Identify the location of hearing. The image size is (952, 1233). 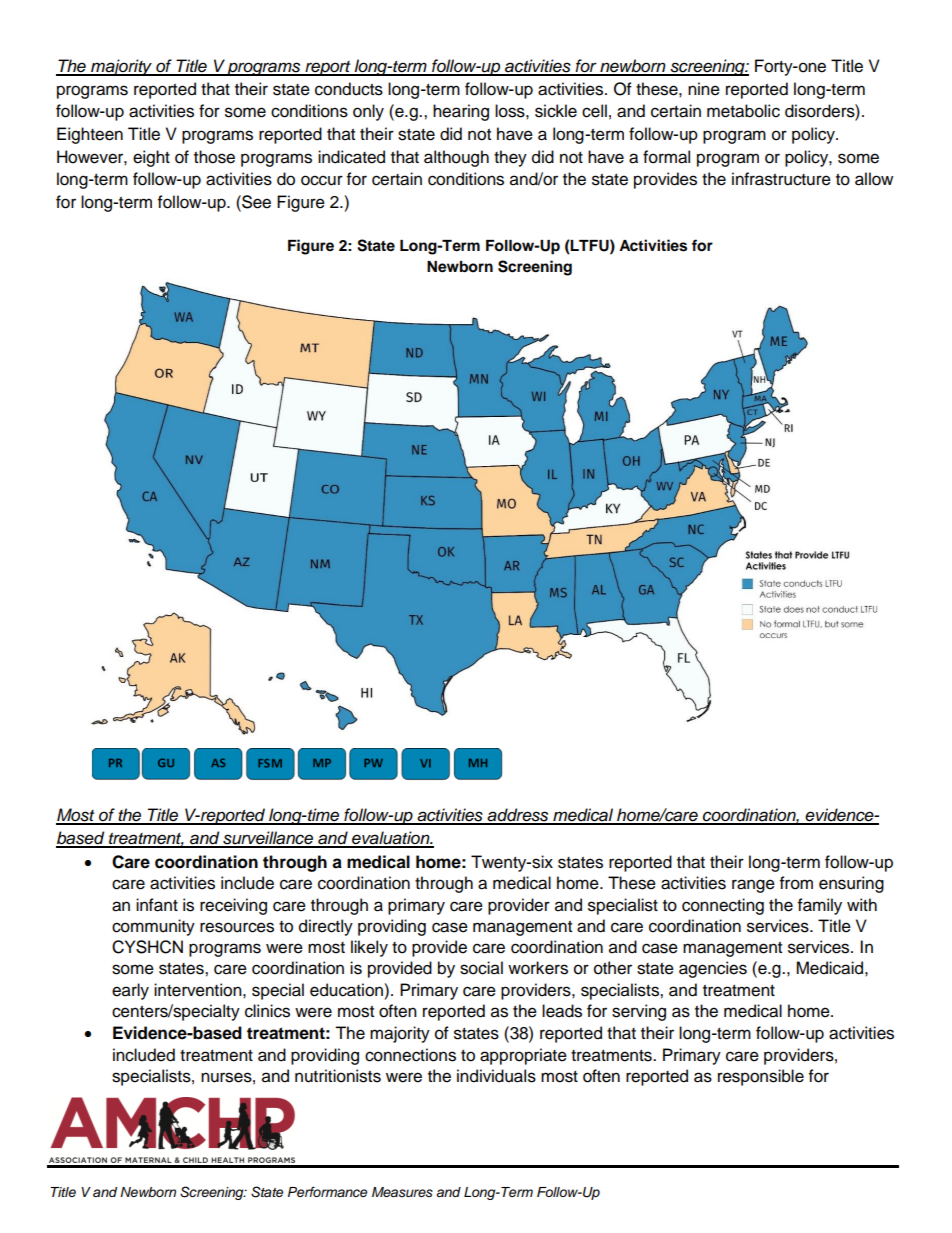
(461, 112).
